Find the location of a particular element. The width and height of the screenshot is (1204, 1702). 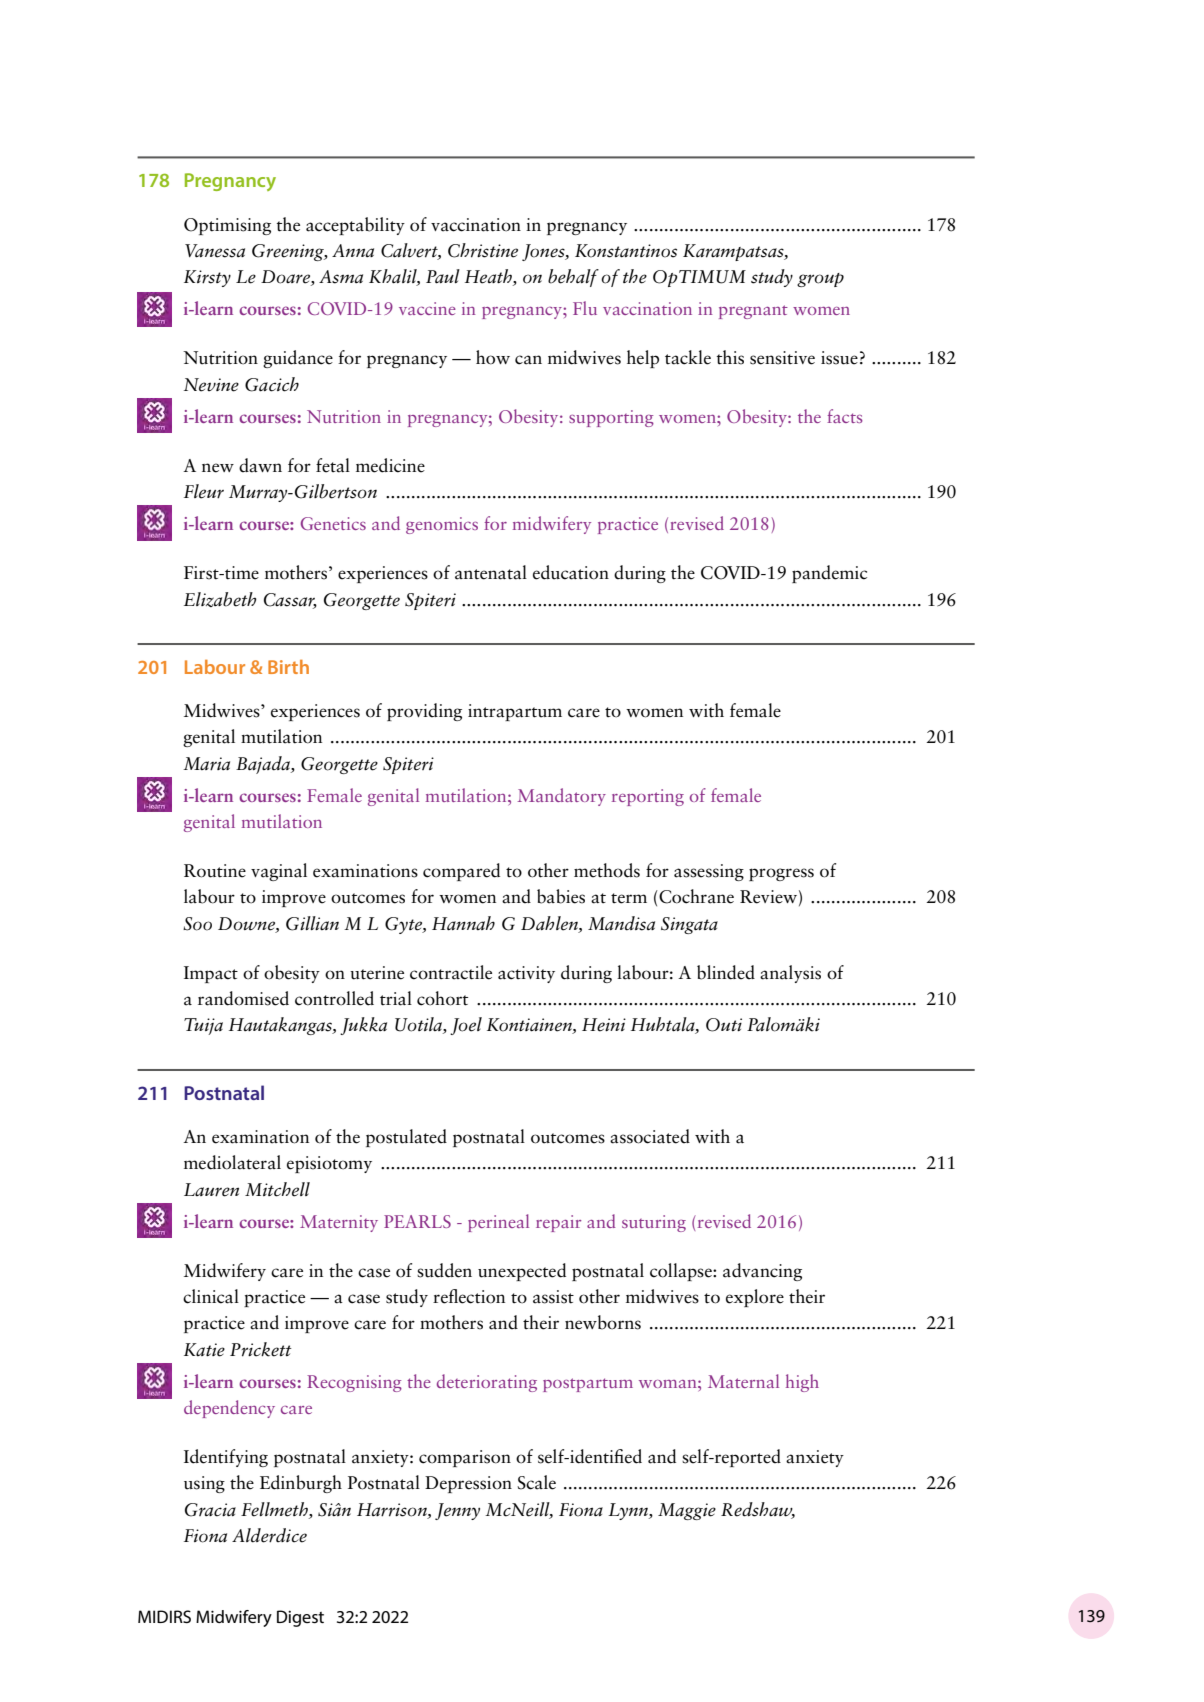

Maggie is located at coordinates (687, 1511).
